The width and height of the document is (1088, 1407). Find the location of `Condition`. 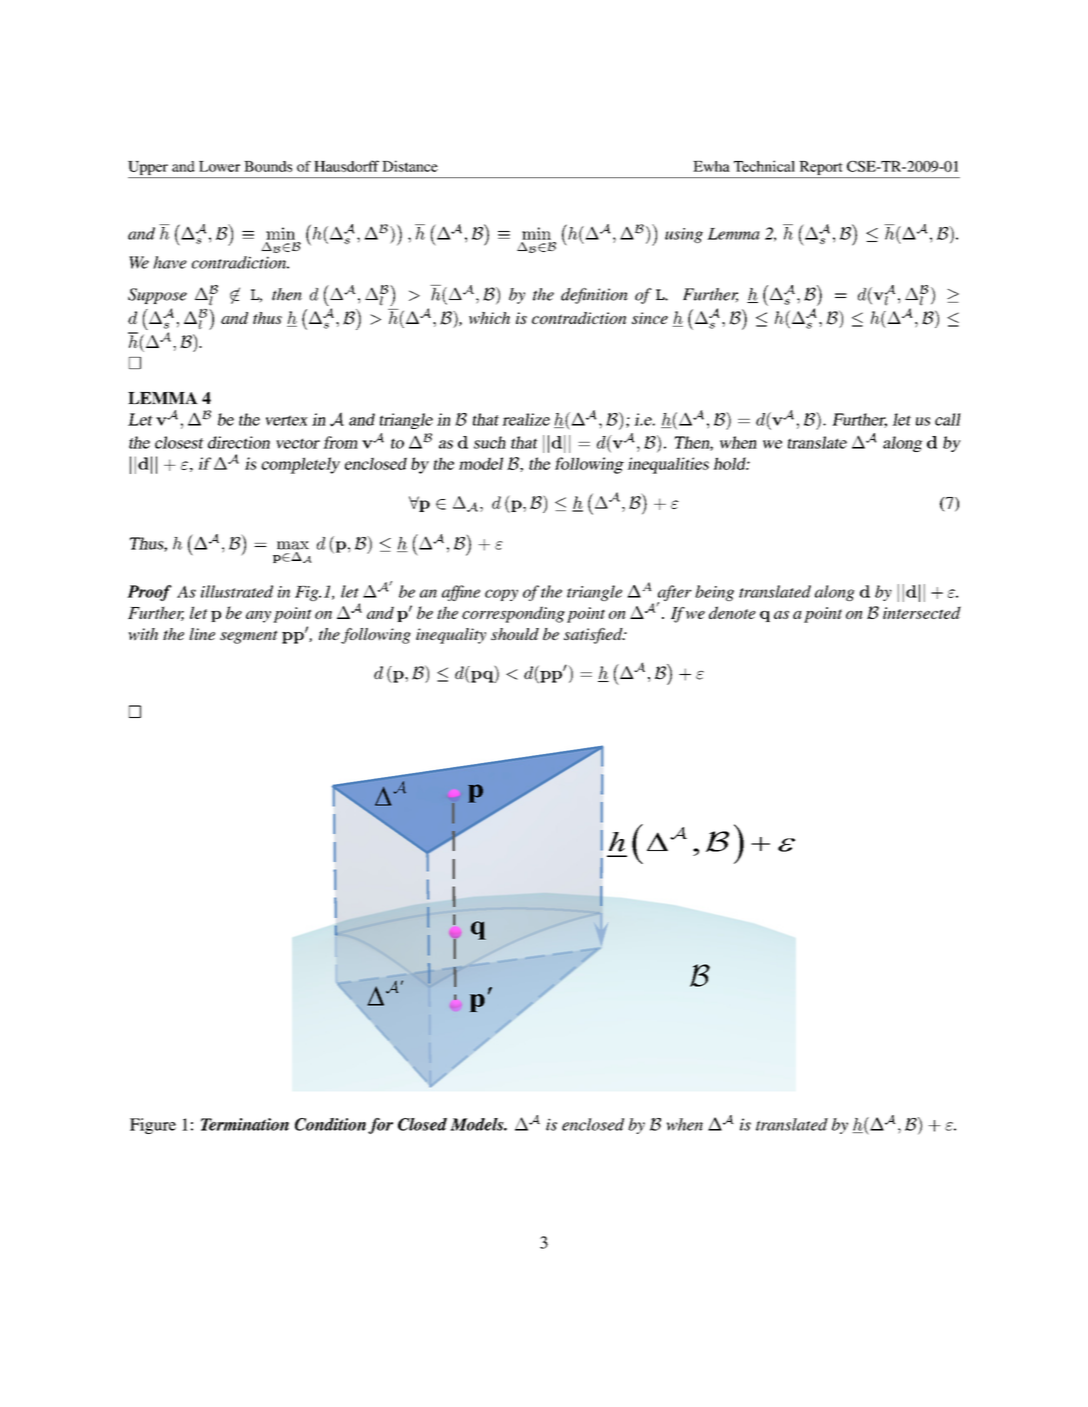

Condition is located at coordinates (330, 1124).
